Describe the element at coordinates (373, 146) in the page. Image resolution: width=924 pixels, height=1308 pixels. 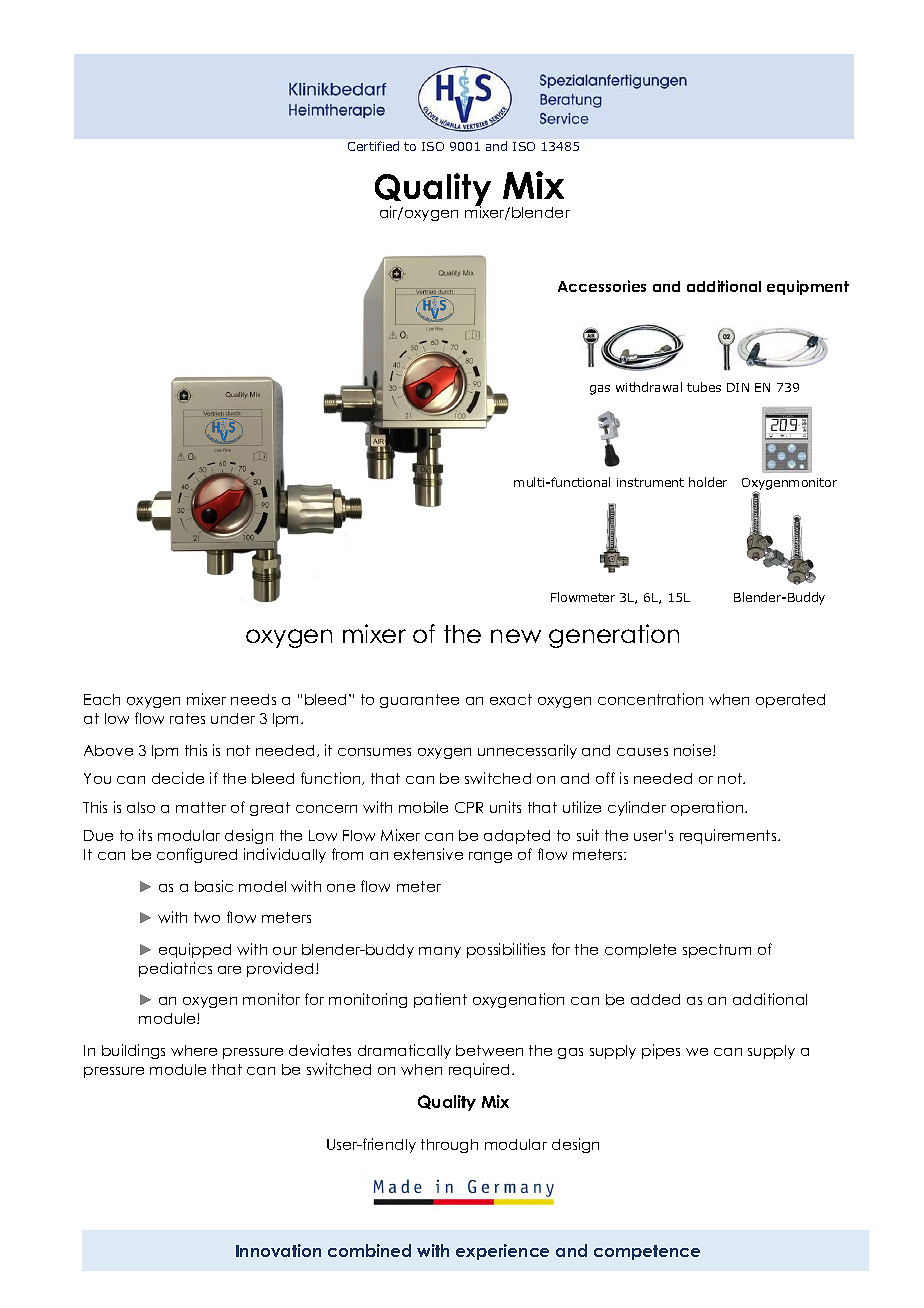
I see `Certified` at that location.
